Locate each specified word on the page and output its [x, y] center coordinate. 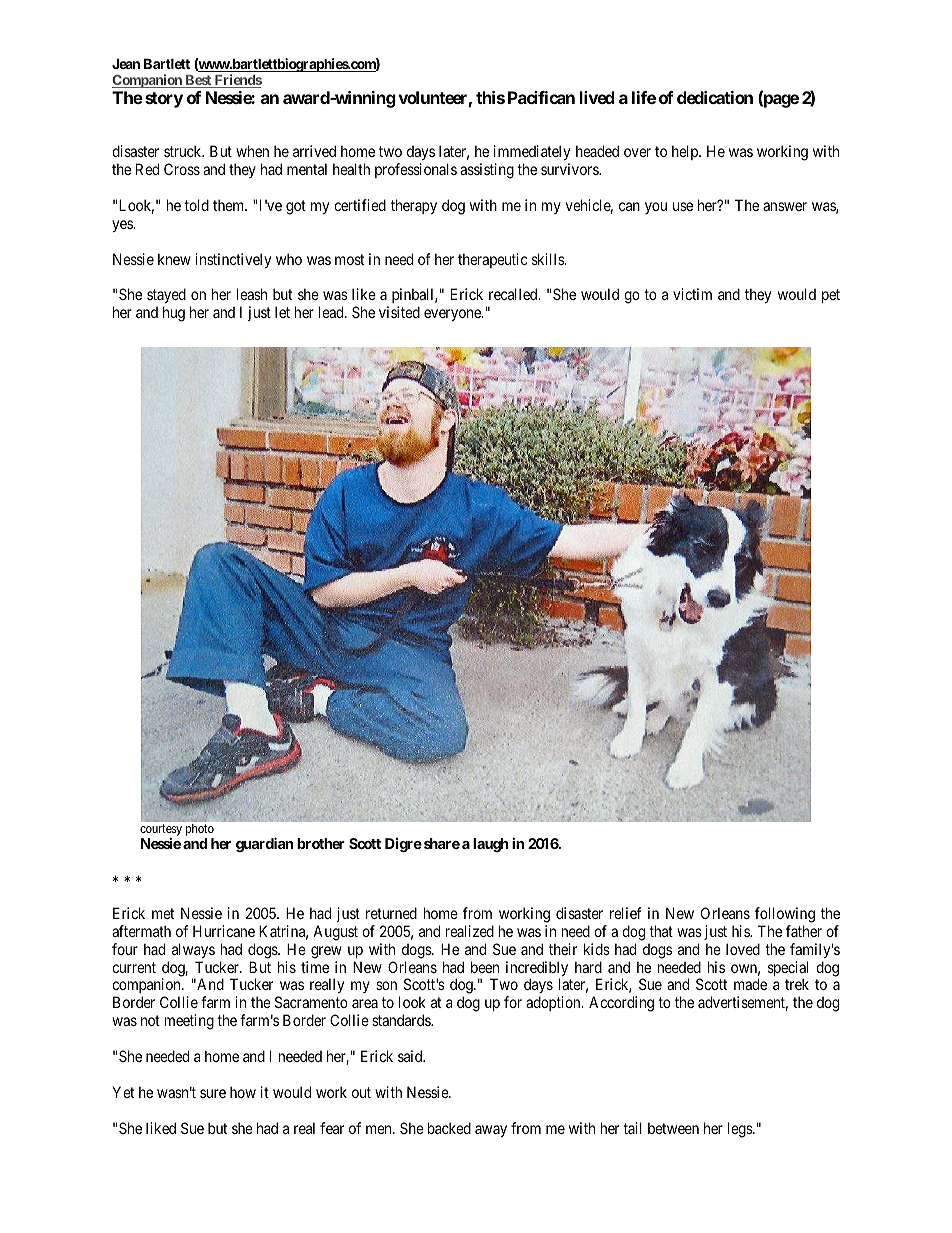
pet [831, 296]
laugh [491, 845]
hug [174, 314]
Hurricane [224, 931]
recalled [514, 294]
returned [391, 913]
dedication [715, 97]
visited [399, 312]
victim [692, 294]
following [785, 915]
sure [213, 1093]
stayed [166, 297]
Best [198, 81]
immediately [532, 154]
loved [743, 949]
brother [321, 843]
